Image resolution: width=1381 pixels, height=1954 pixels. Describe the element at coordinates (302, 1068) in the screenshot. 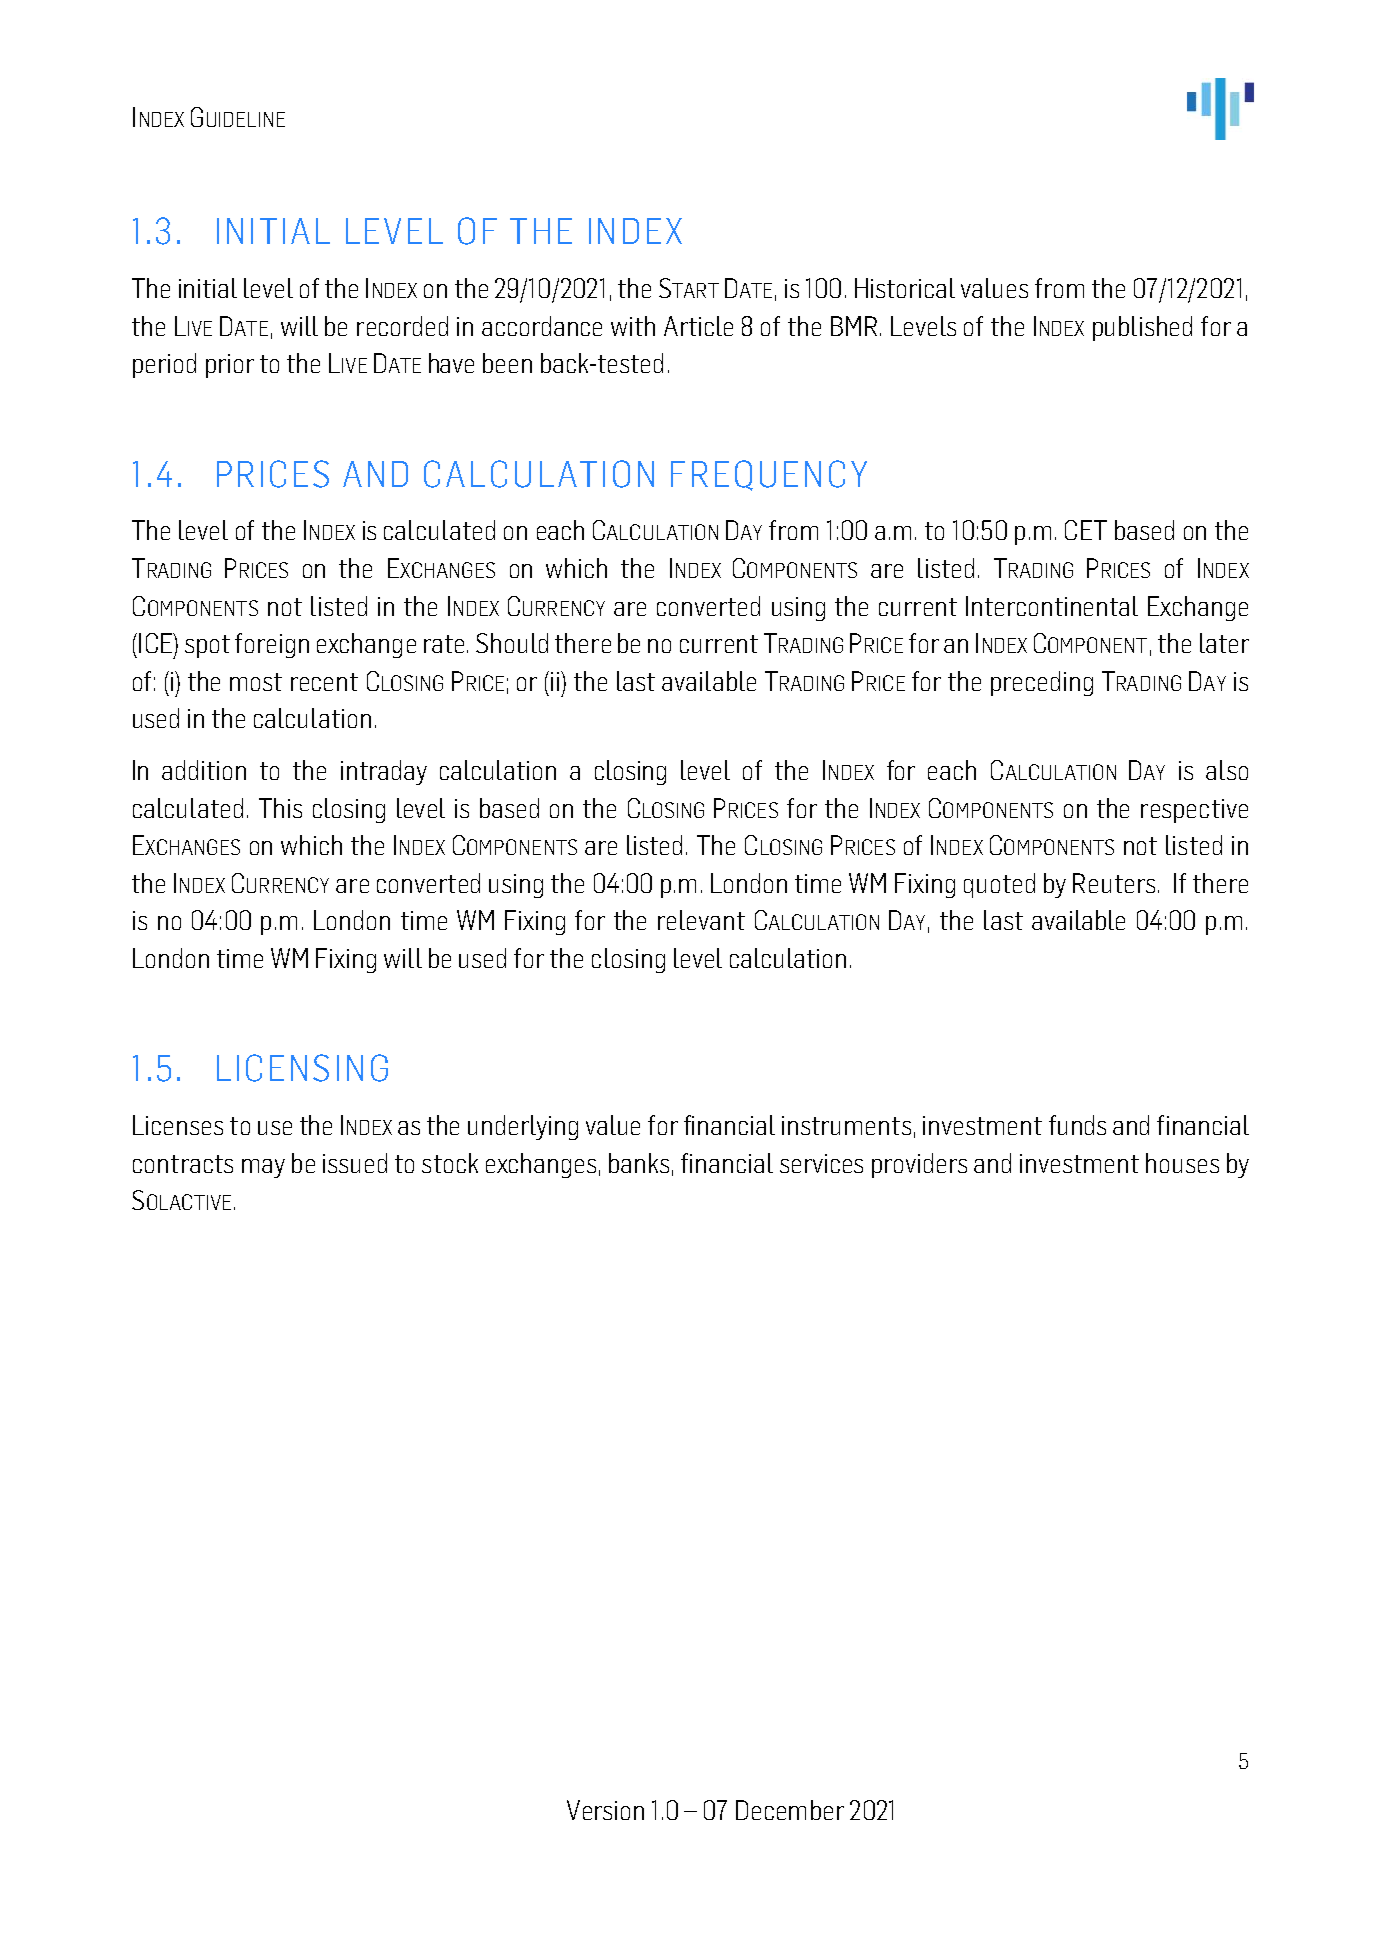

I see `LICENSING` at that location.
